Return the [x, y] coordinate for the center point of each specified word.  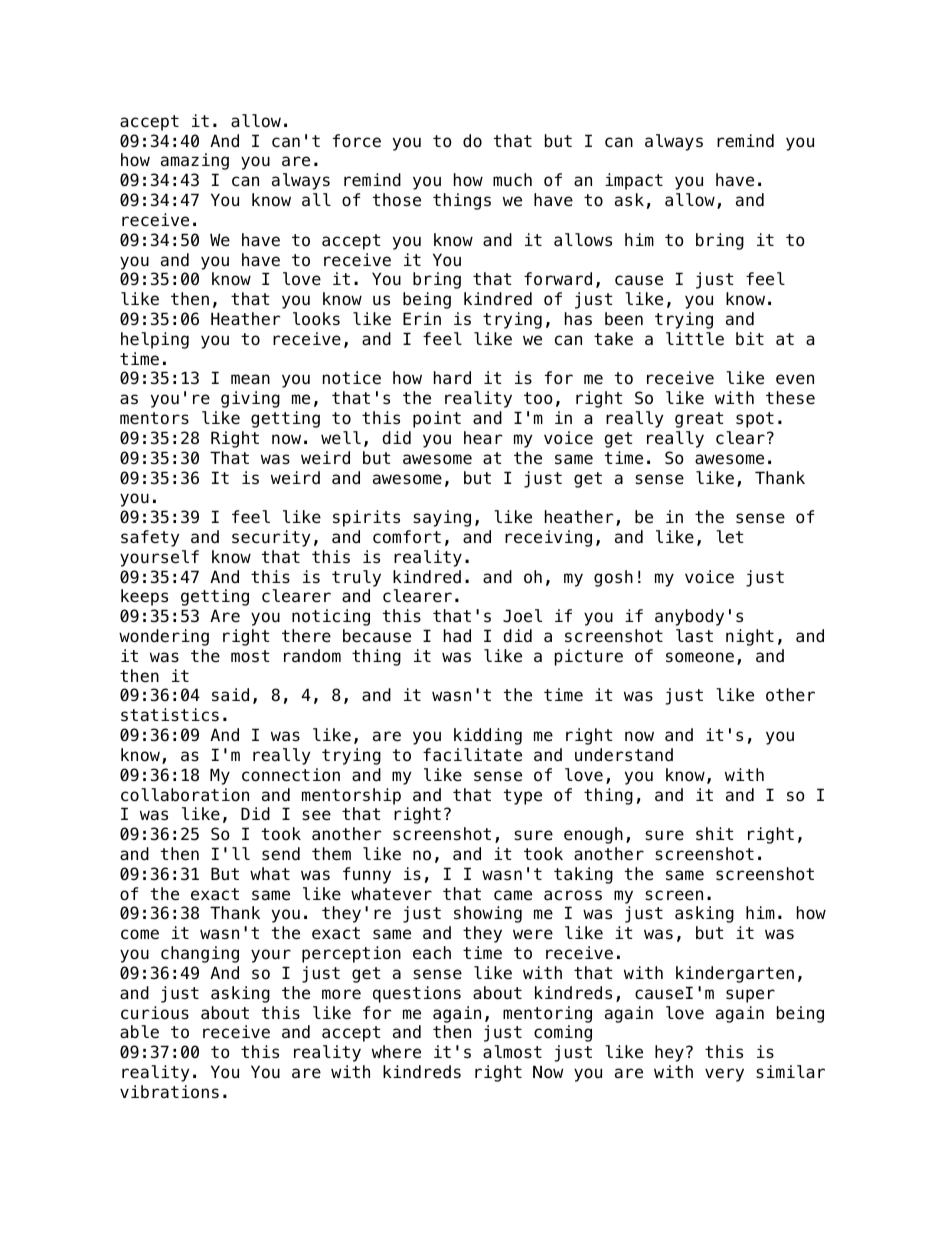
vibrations [169, 1092]
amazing [195, 161]
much [512, 179]
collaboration [185, 795]
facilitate [472, 755]
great [699, 420]
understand [624, 755]
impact [634, 181]
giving [250, 399]
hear [483, 438]
